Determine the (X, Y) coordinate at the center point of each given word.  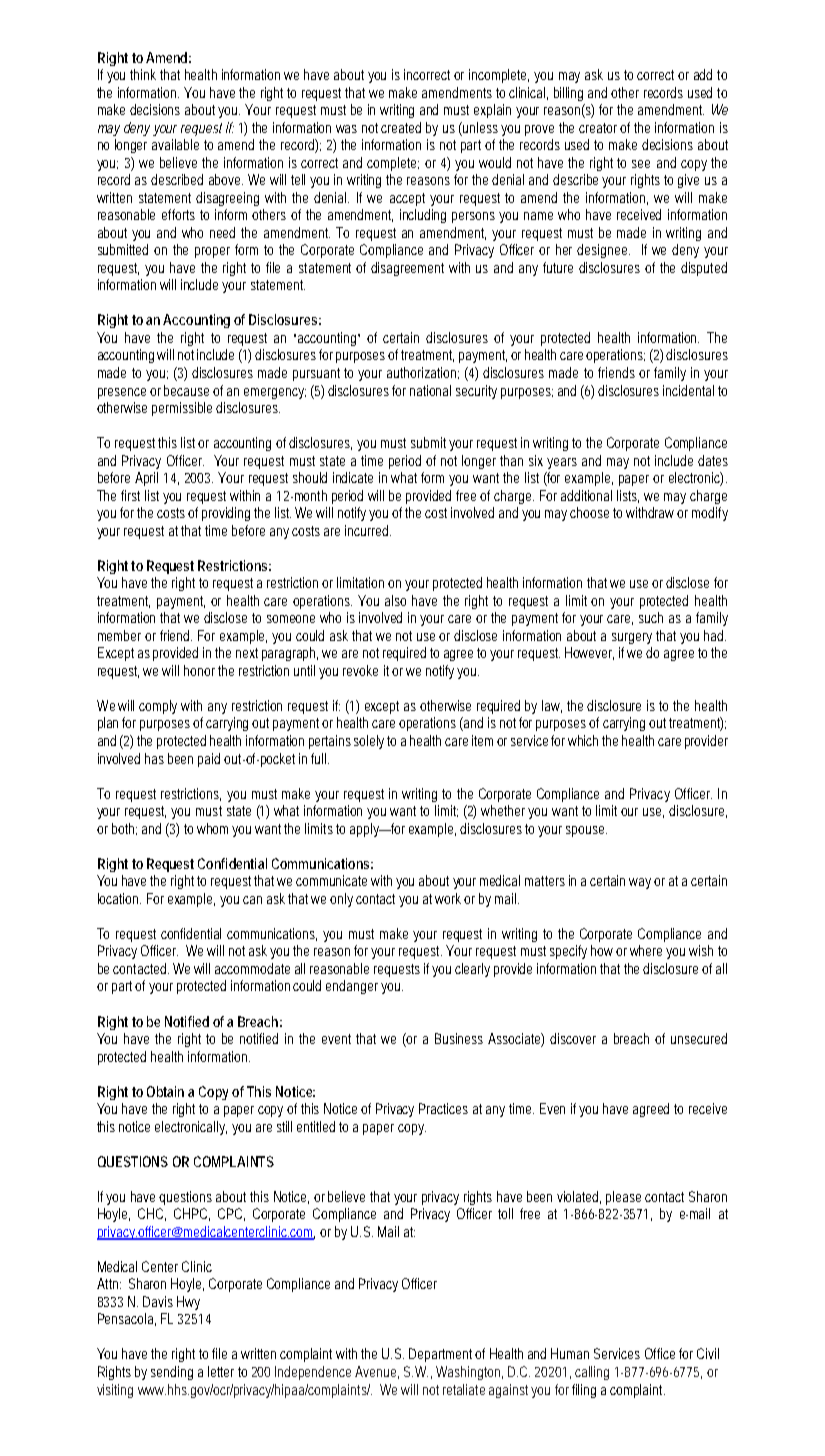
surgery (632, 638)
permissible (182, 409)
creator (600, 128)
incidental (688, 390)
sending (172, 1373)
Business (459, 1038)
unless (480, 127)
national (430, 390)
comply (158, 707)
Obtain (165, 1091)
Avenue (375, 1371)
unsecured (699, 1038)
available (175, 144)
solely (369, 742)
